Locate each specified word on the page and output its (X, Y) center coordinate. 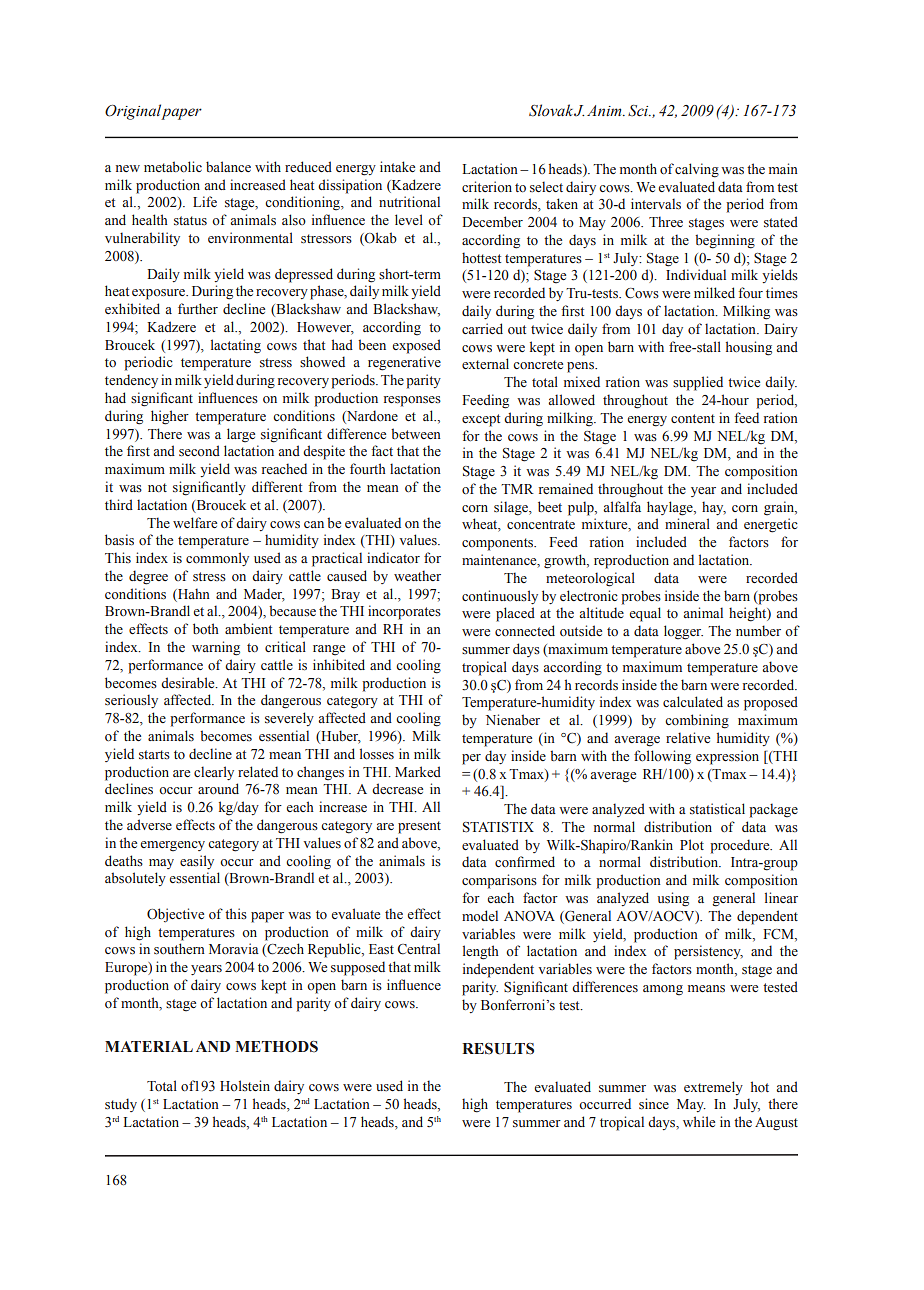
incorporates (404, 612)
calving (697, 170)
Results (498, 1049)
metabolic (173, 167)
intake (397, 166)
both (206, 629)
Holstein (245, 1085)
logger (683, 632)
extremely (713, 1088)
